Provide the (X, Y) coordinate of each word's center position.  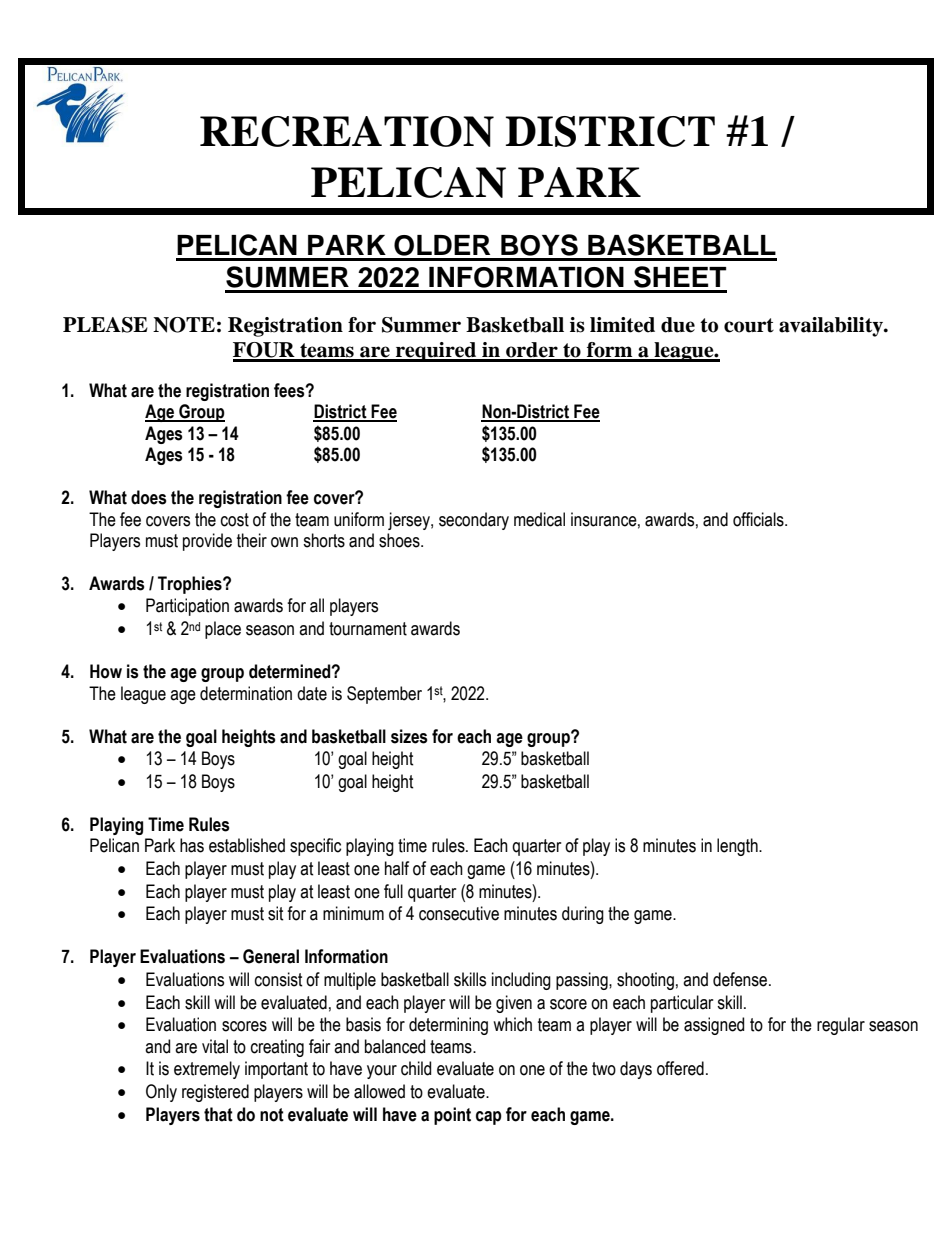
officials (759, 519)
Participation (187, 607)
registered (215, 1093)
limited (622, 325)
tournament (368, 629)
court (749, 325)
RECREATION (347, 131)
